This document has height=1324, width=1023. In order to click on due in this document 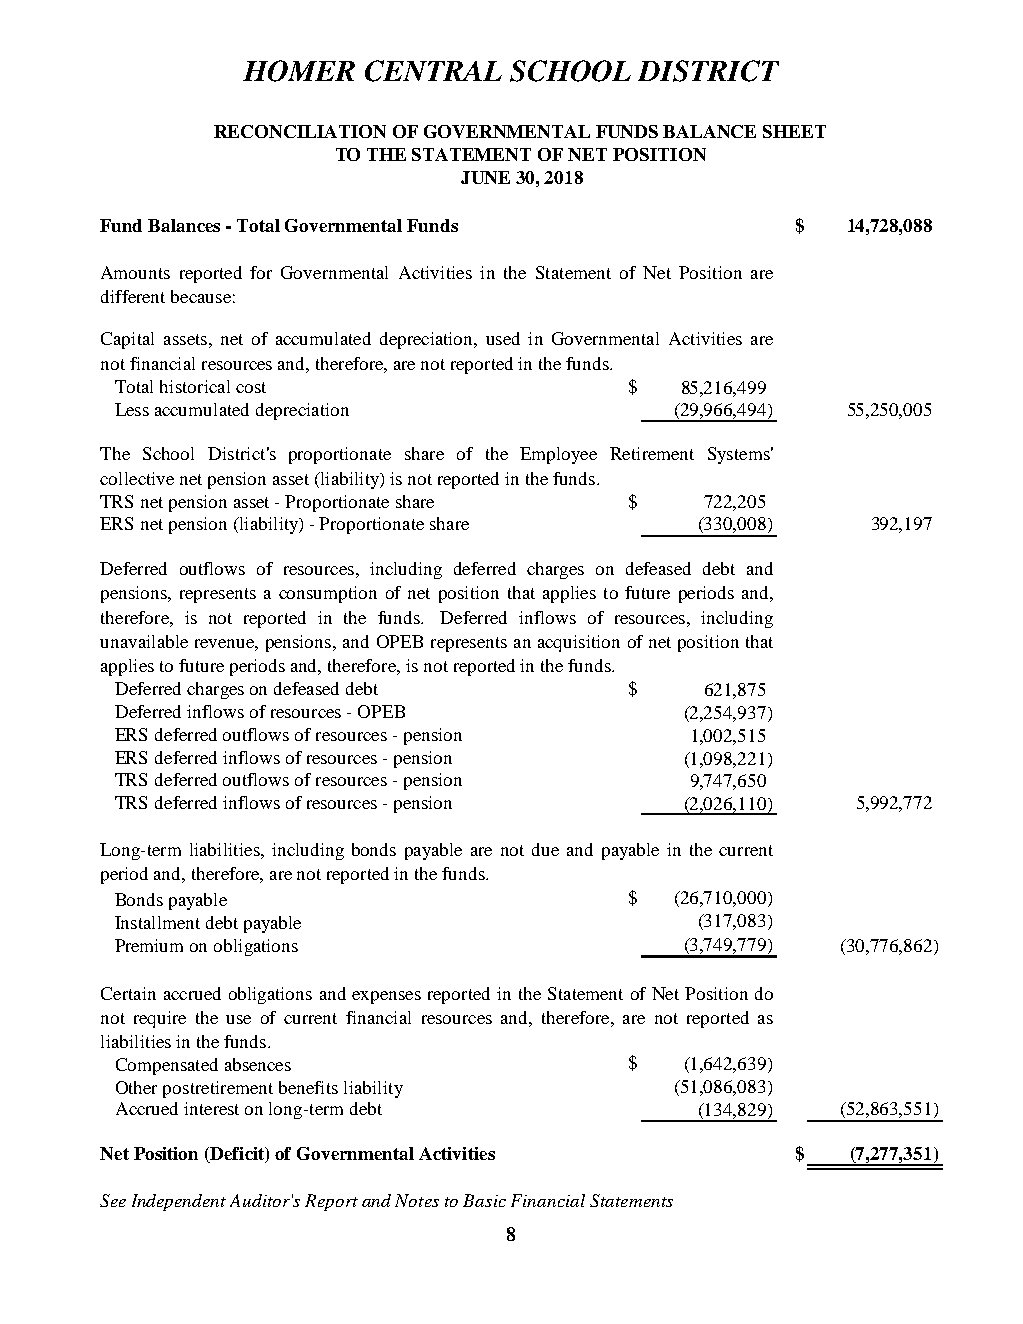, I will do `click(545, 849)`.
